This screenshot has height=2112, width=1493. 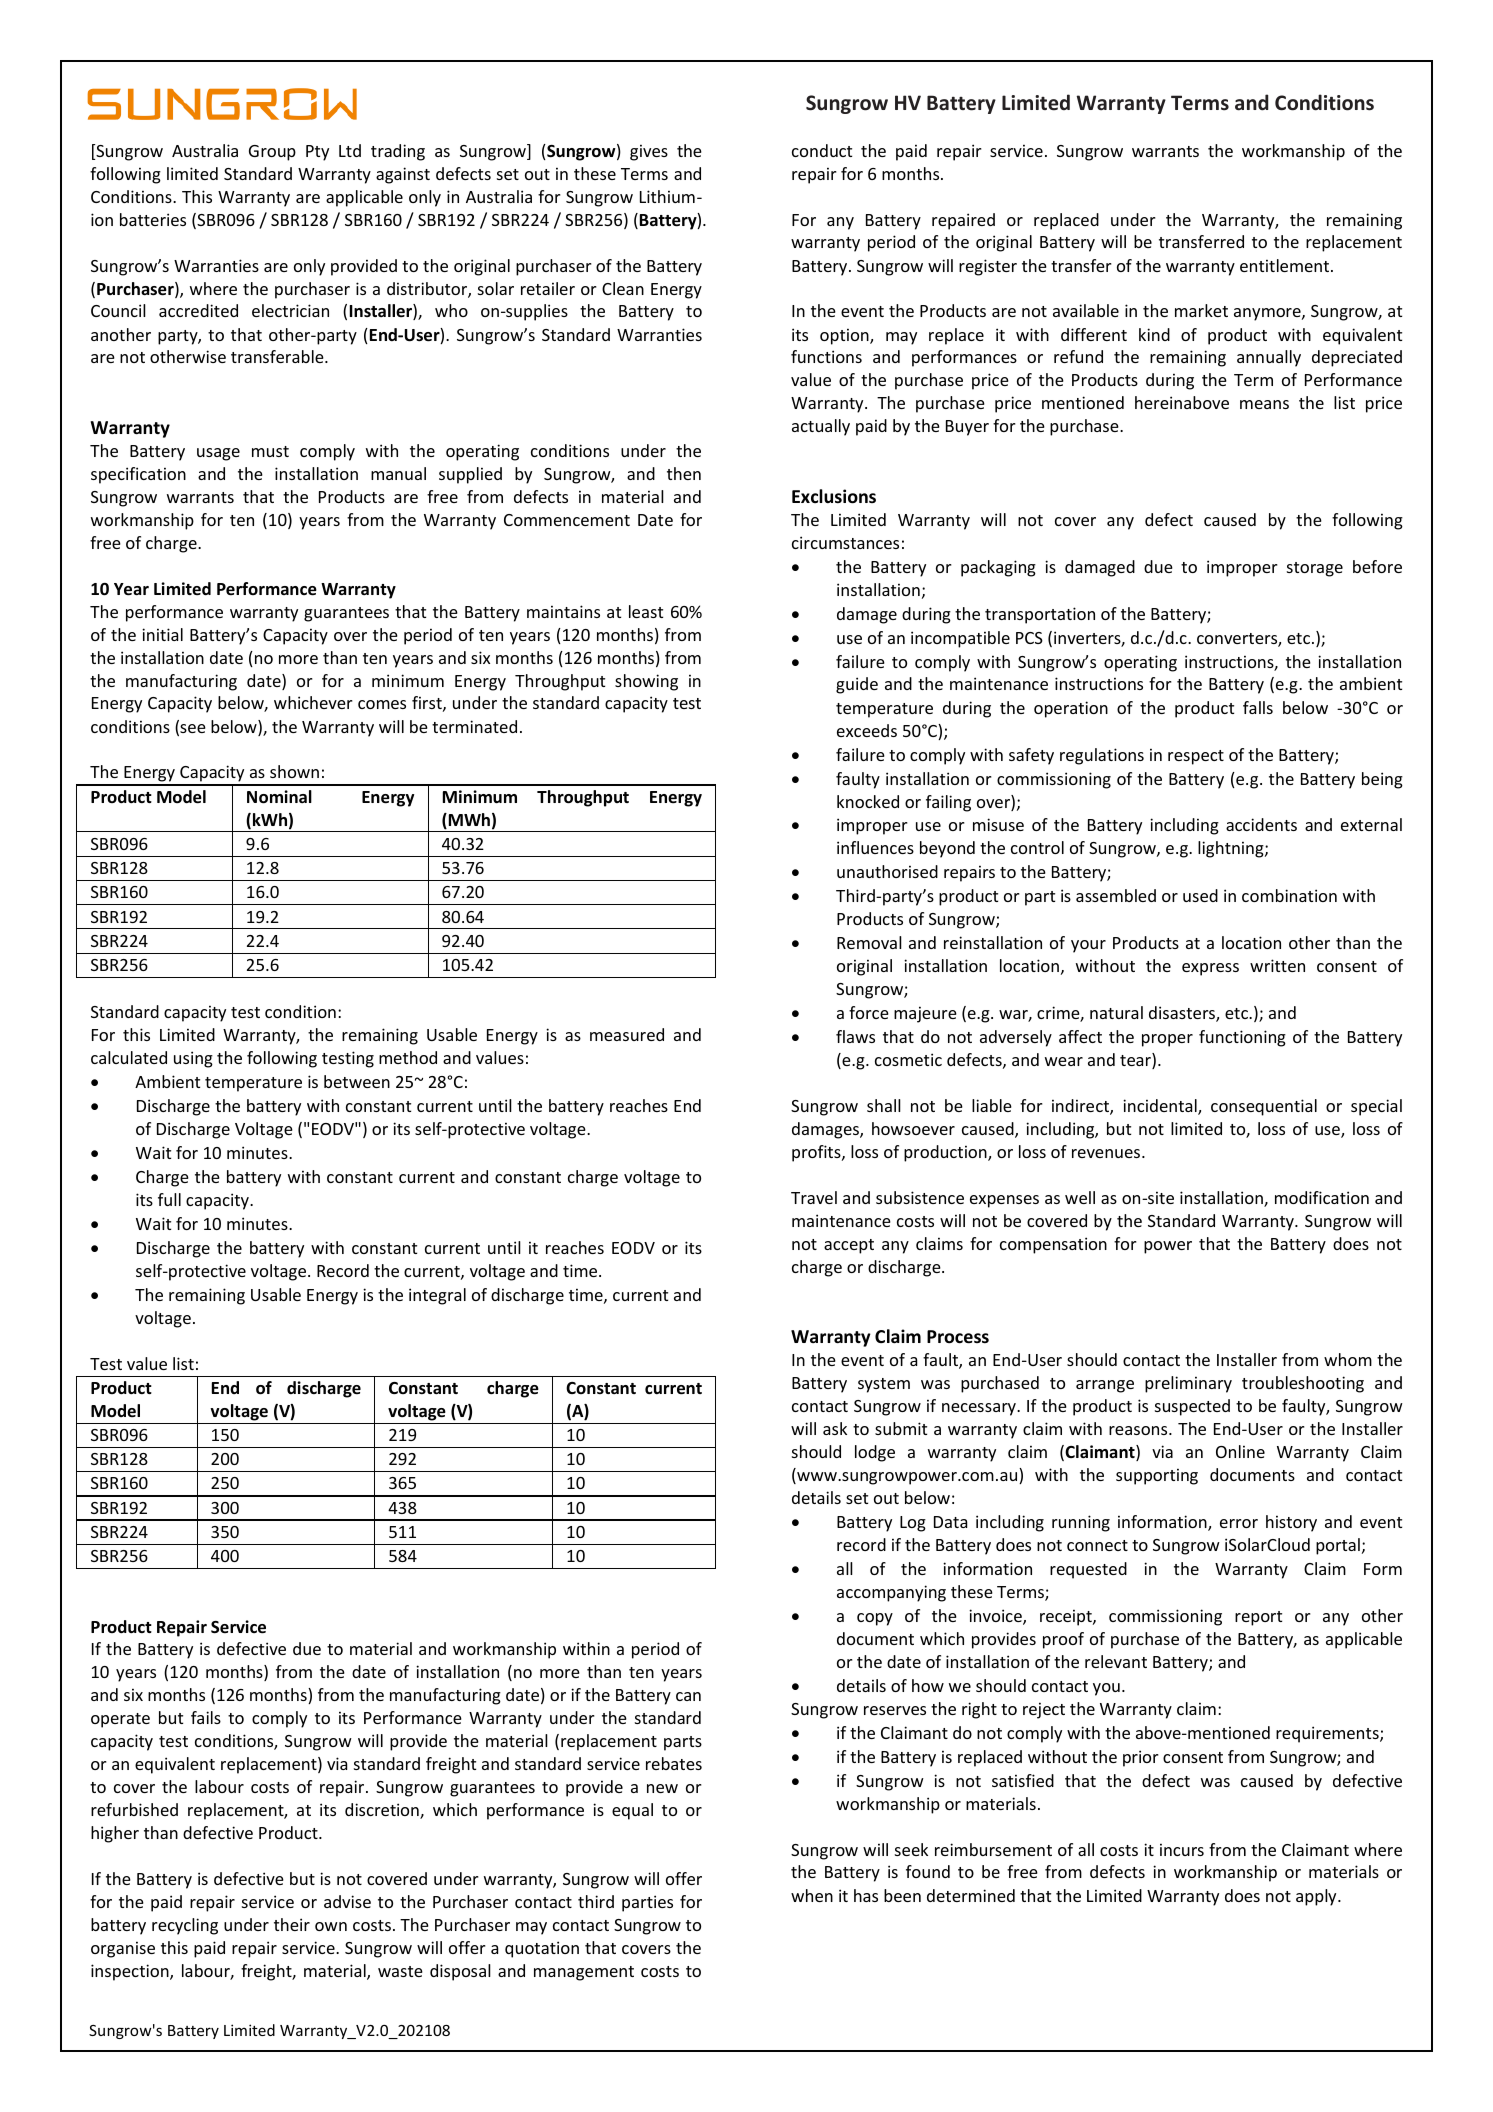 I want to click on Group, so click(x=272, y=153).
